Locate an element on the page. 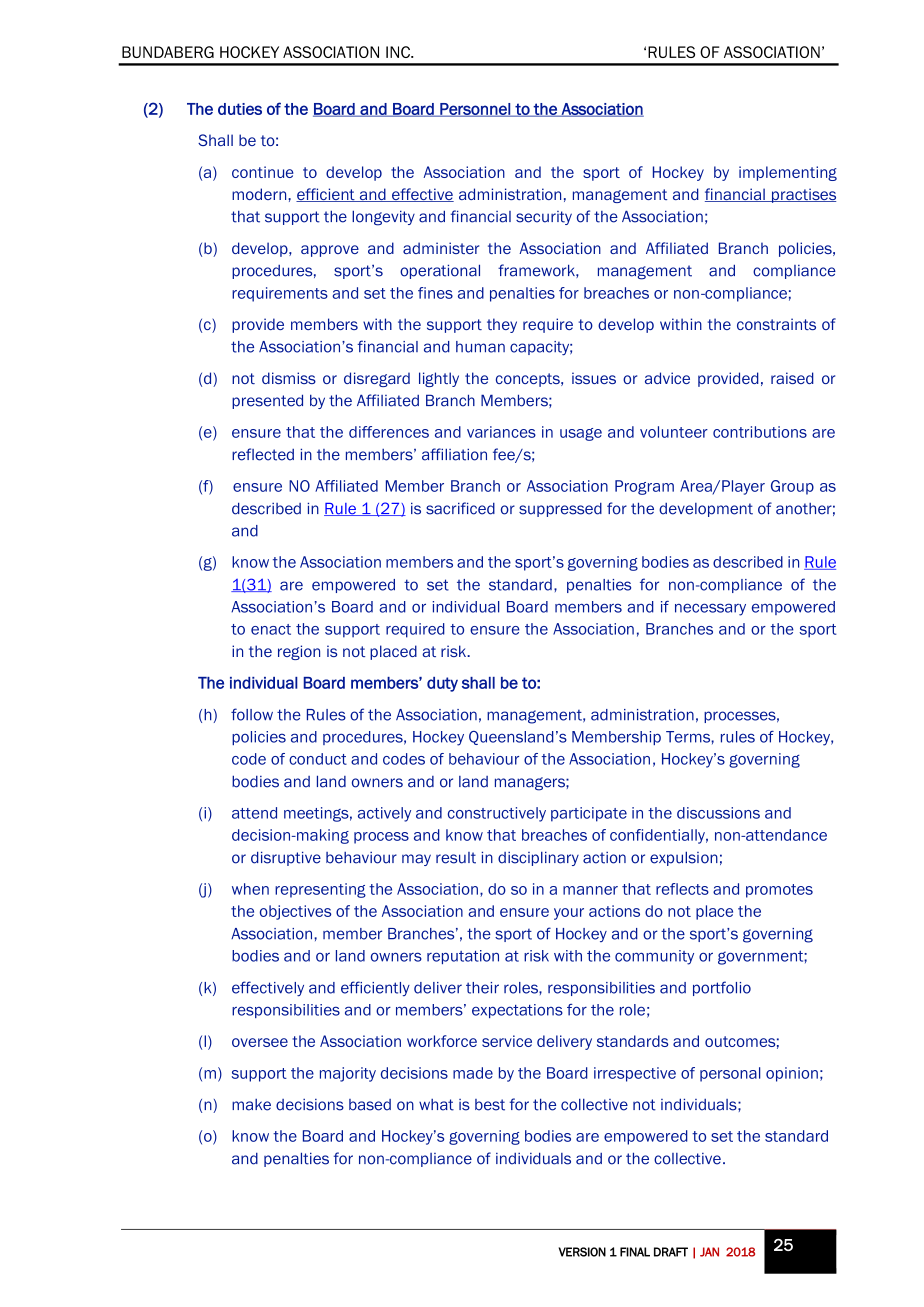 The image size is (924, 1307). implementing is located at coordinates (788, 173).
